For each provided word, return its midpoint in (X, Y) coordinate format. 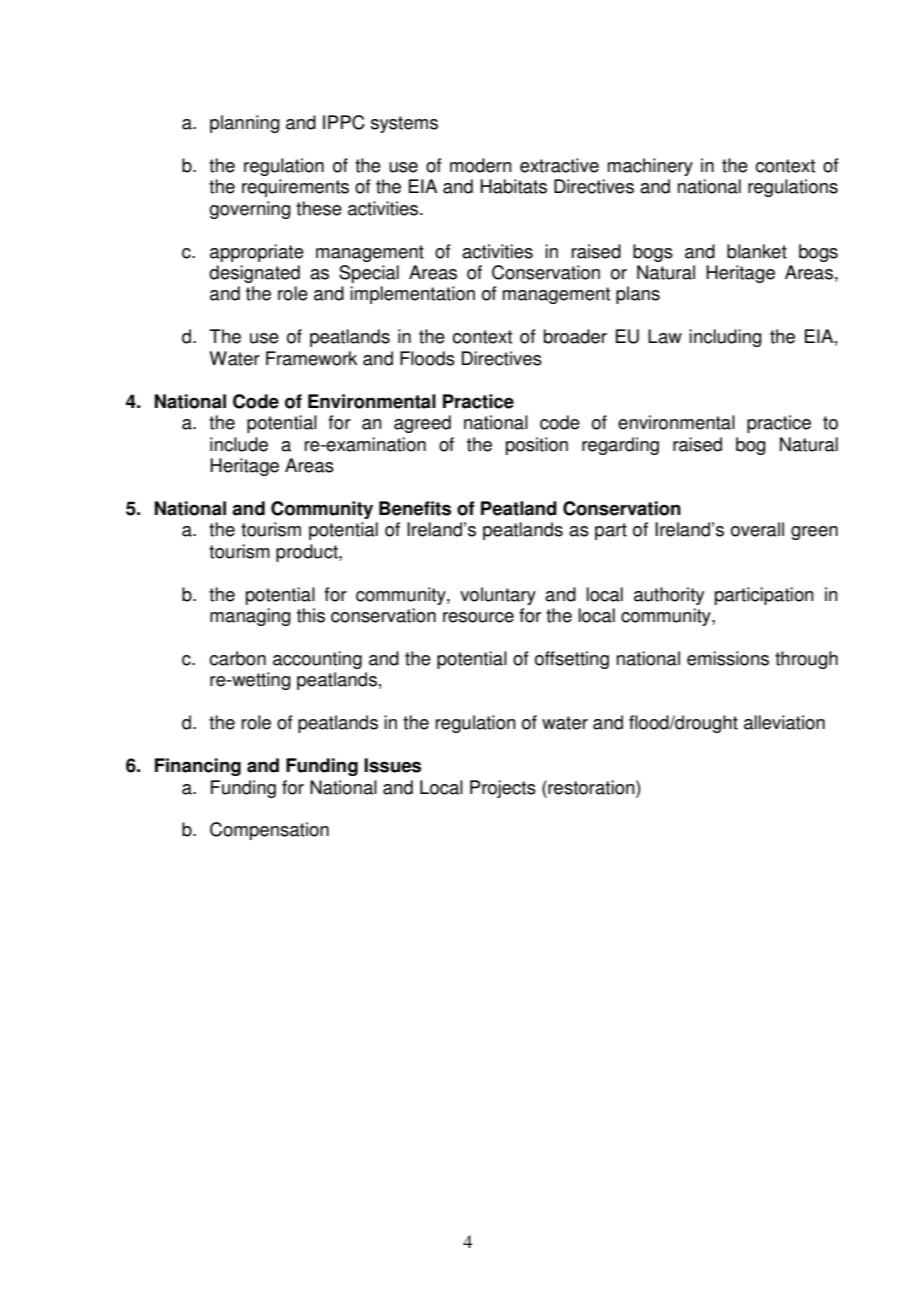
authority (669, 596)
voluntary (498, 596)
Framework (311, 358)
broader (575, 336)
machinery (650, 167)
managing (250, 617)
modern (481, 165)
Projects (503, 789)
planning (245, 124)
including (725, 338)
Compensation (269, 831)
